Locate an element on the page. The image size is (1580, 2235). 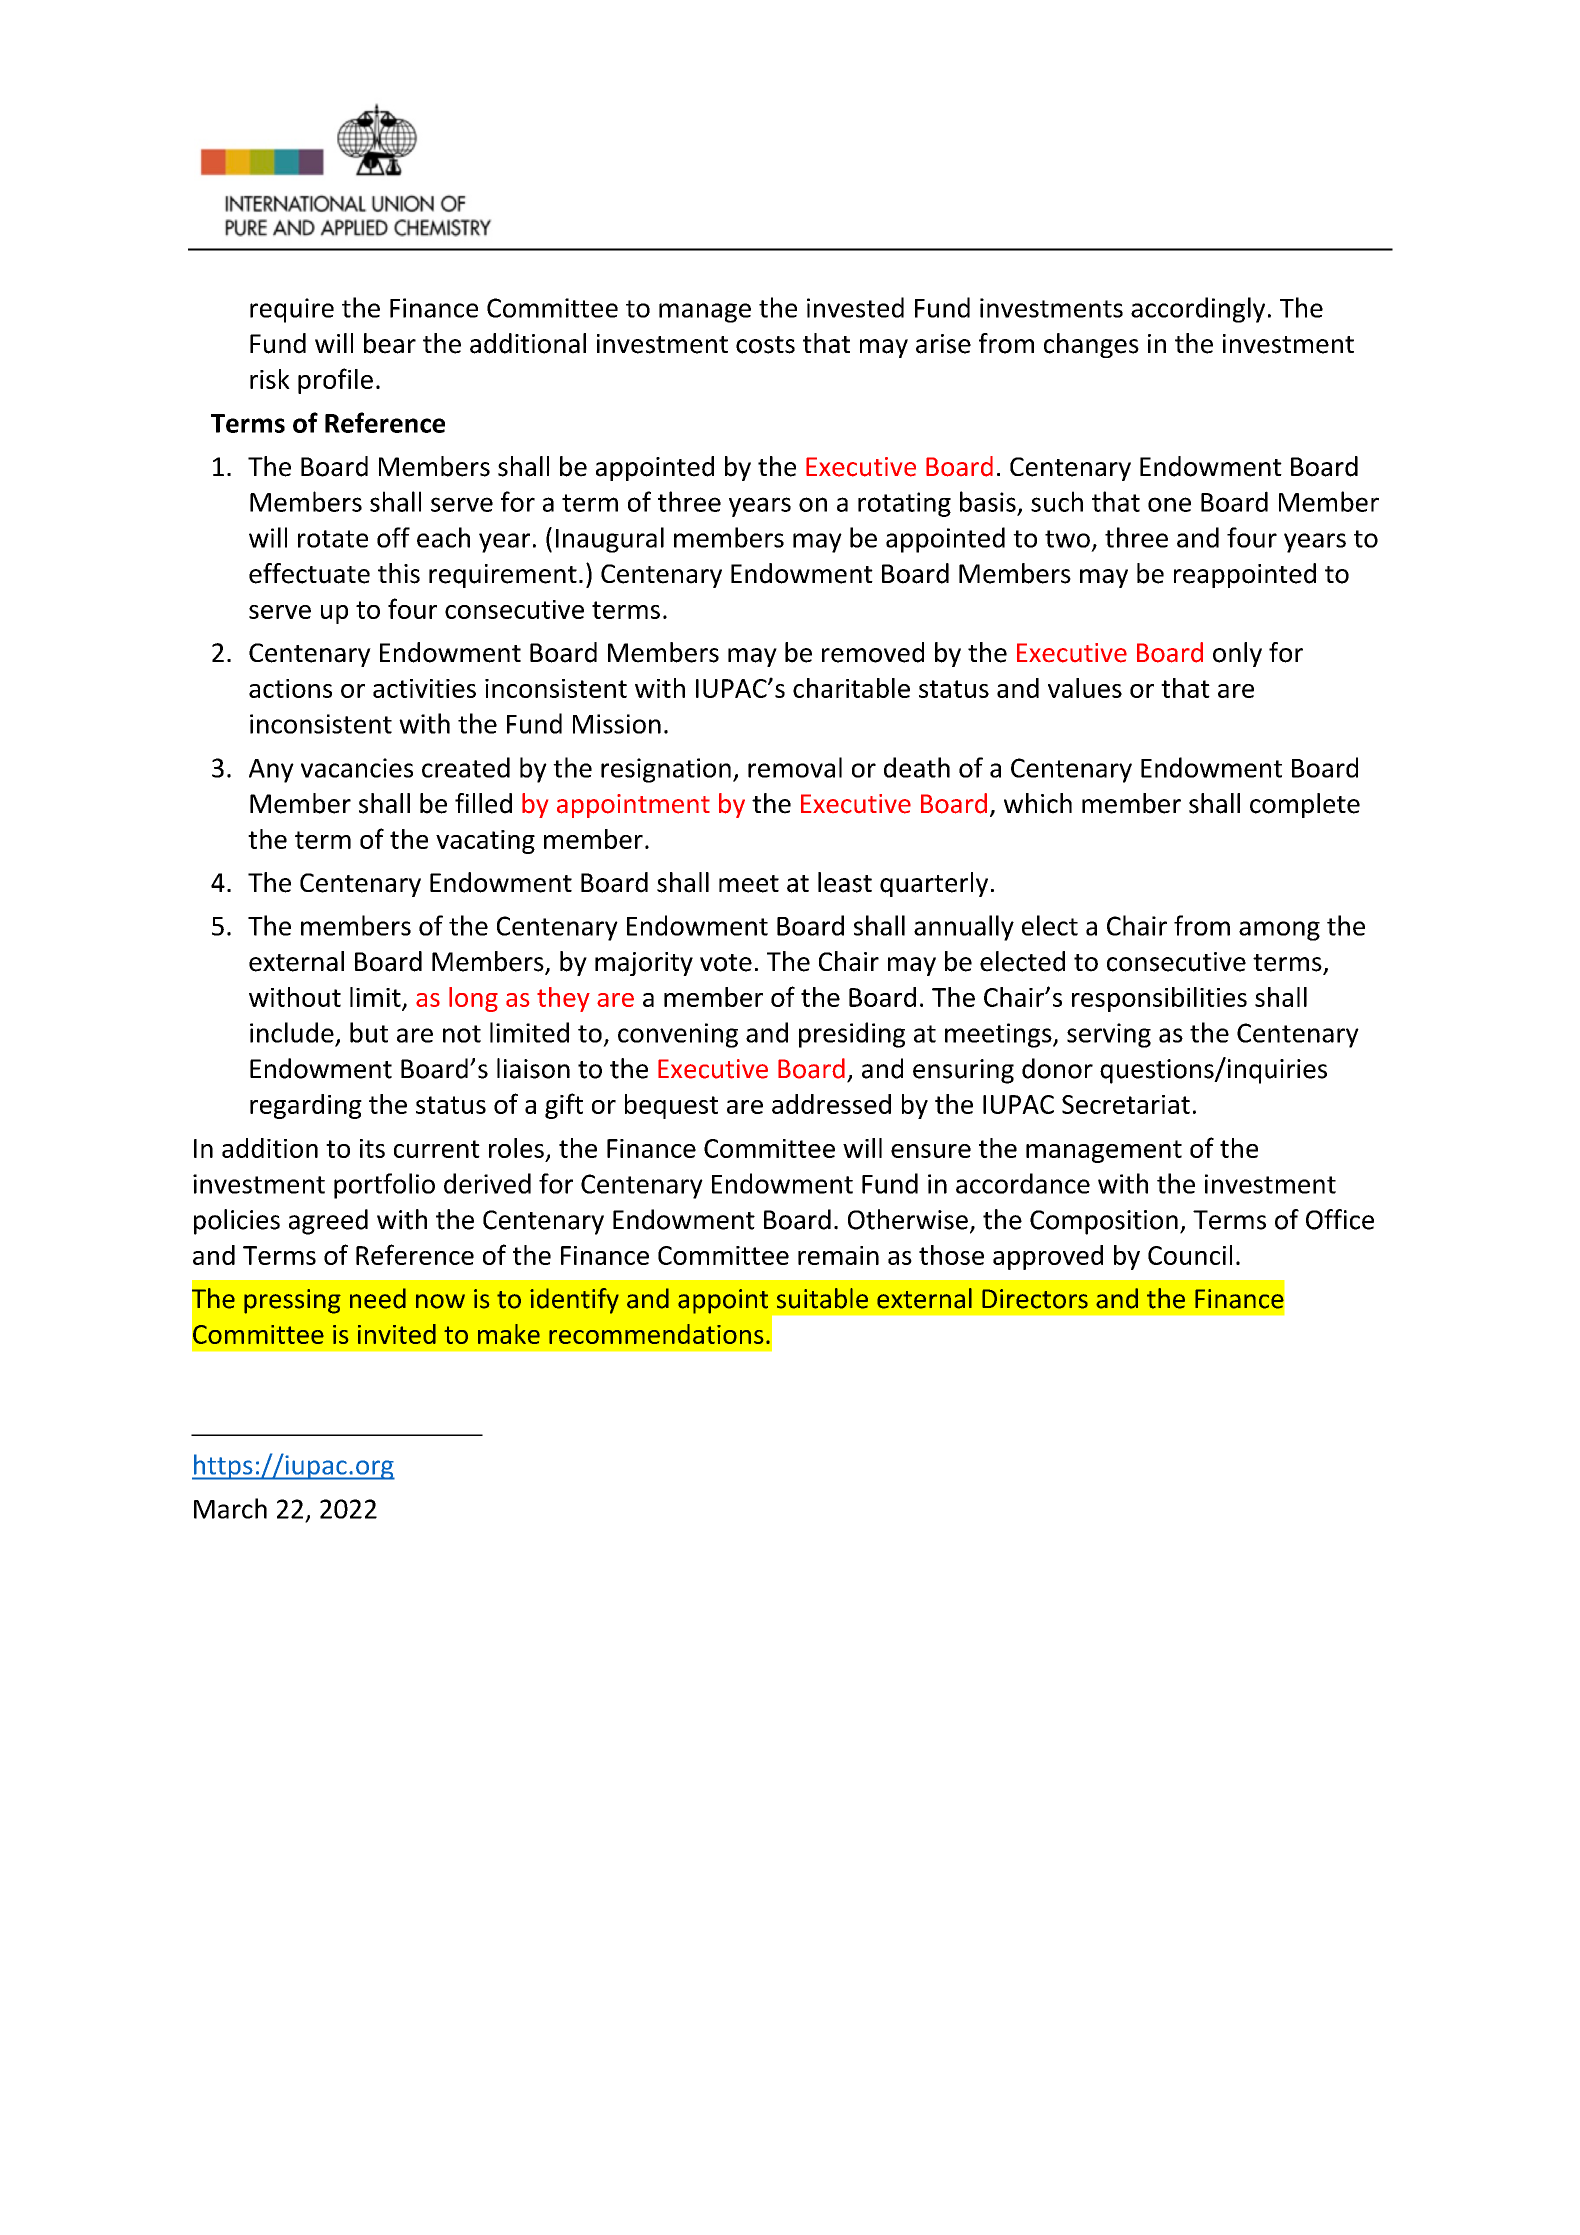
costs is located at coordinates (765, 345).
